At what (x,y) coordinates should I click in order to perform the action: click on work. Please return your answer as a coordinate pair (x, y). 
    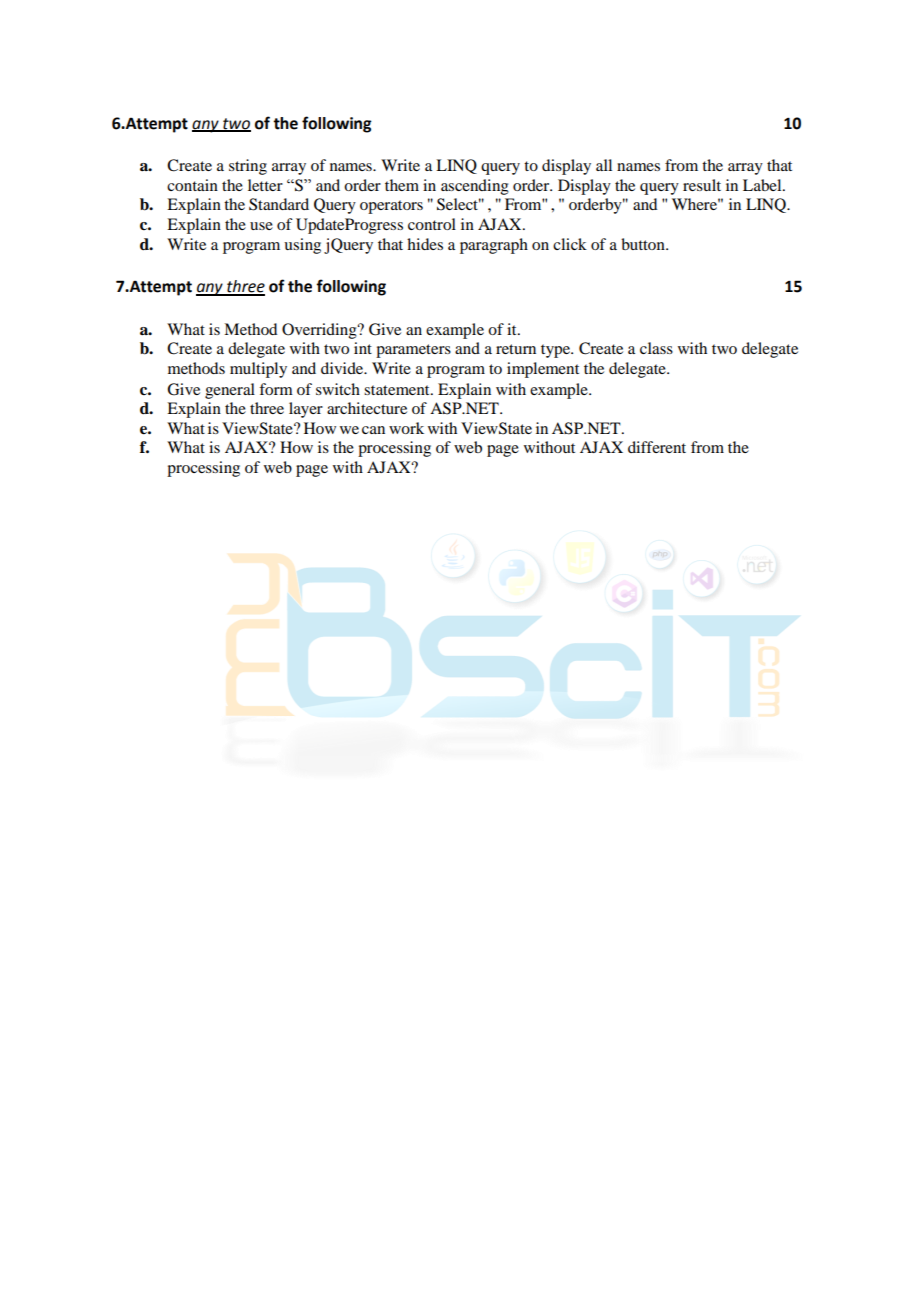
    Looking at the image, I should click on (406, 428).
